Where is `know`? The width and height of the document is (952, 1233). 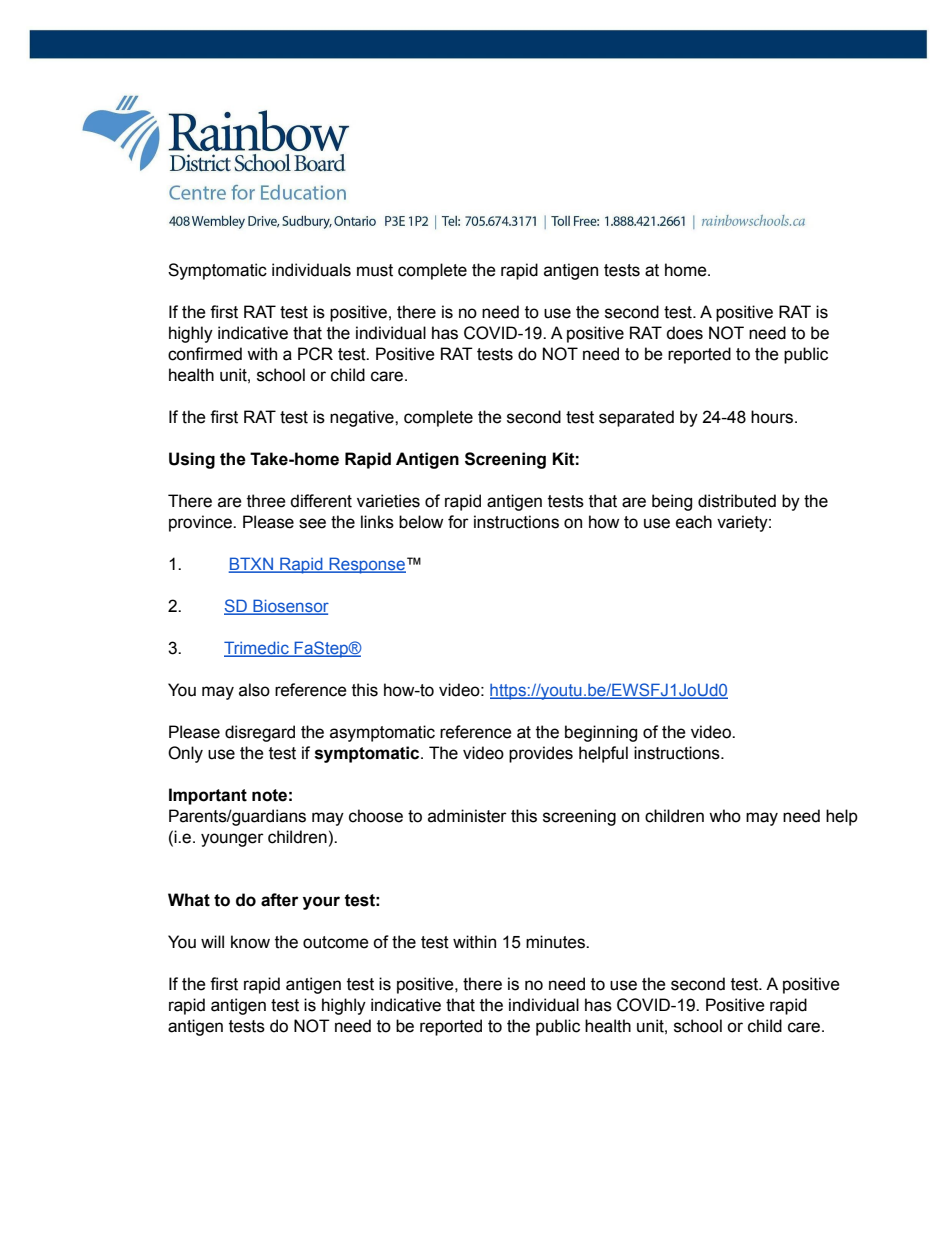
know is located at coordinates (250, 942).
